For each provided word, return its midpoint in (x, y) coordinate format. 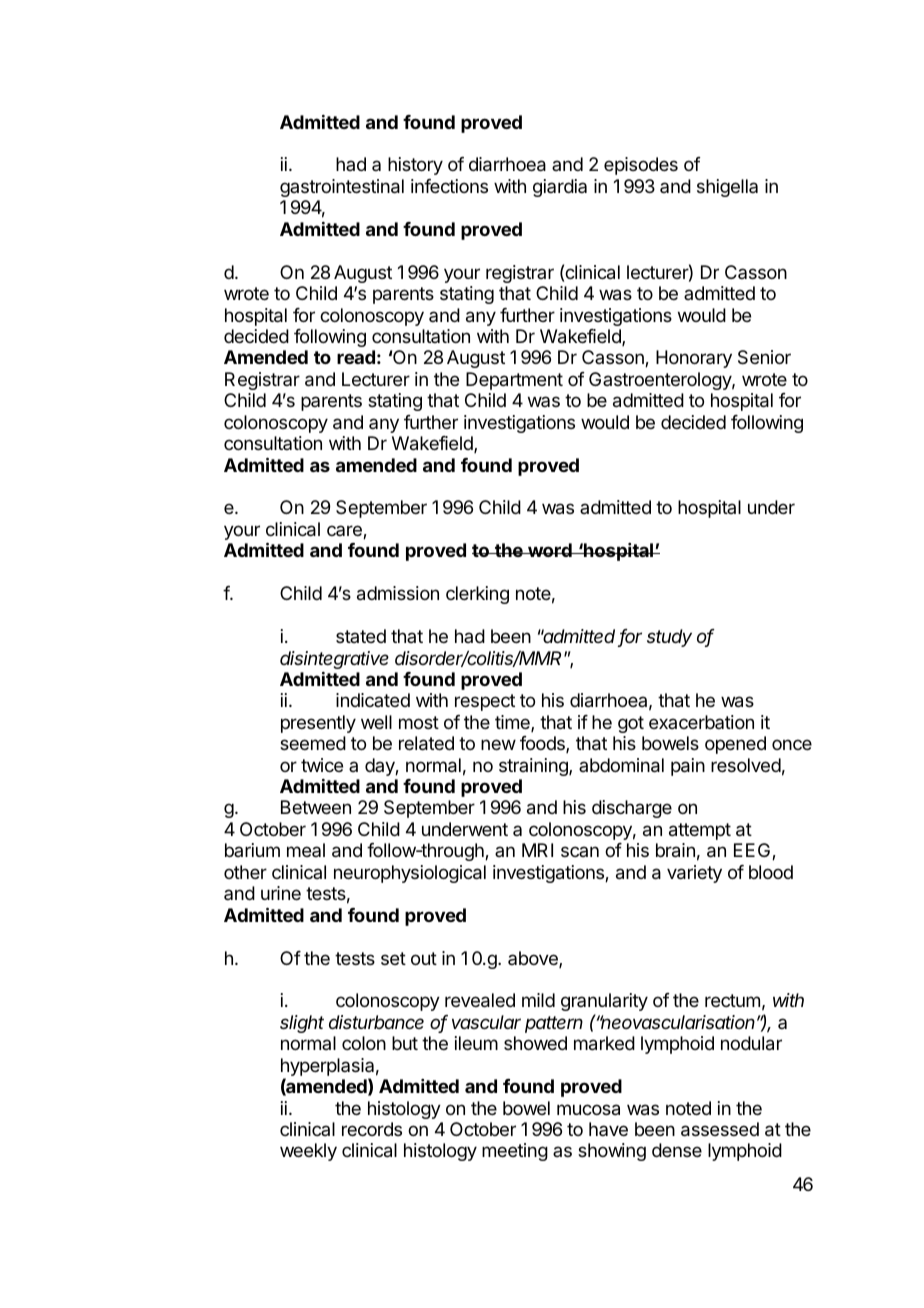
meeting (515, 1152)
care (345, 532)
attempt (700, 831)
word (550, 550)
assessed (720, 1129)
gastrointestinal (342, 188)
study (669, 638)
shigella (727, 188)
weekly (308, 1152)
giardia (560, 188)
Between (316, 807)
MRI (537, 850)
